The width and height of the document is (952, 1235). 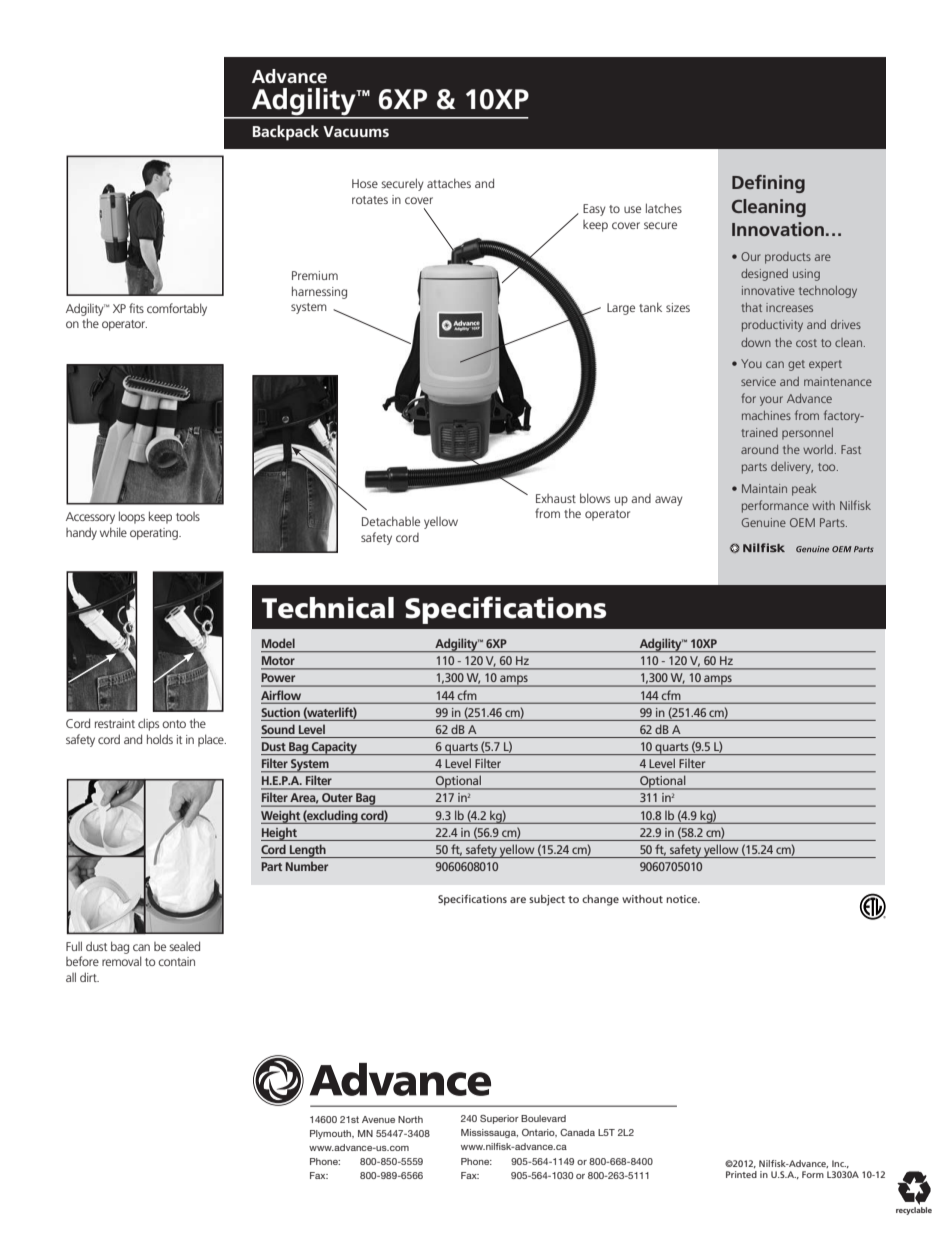 What do you see at coordinates (286, 133) in the document?
I see `Backpack` at bounding box center [286, 133].
